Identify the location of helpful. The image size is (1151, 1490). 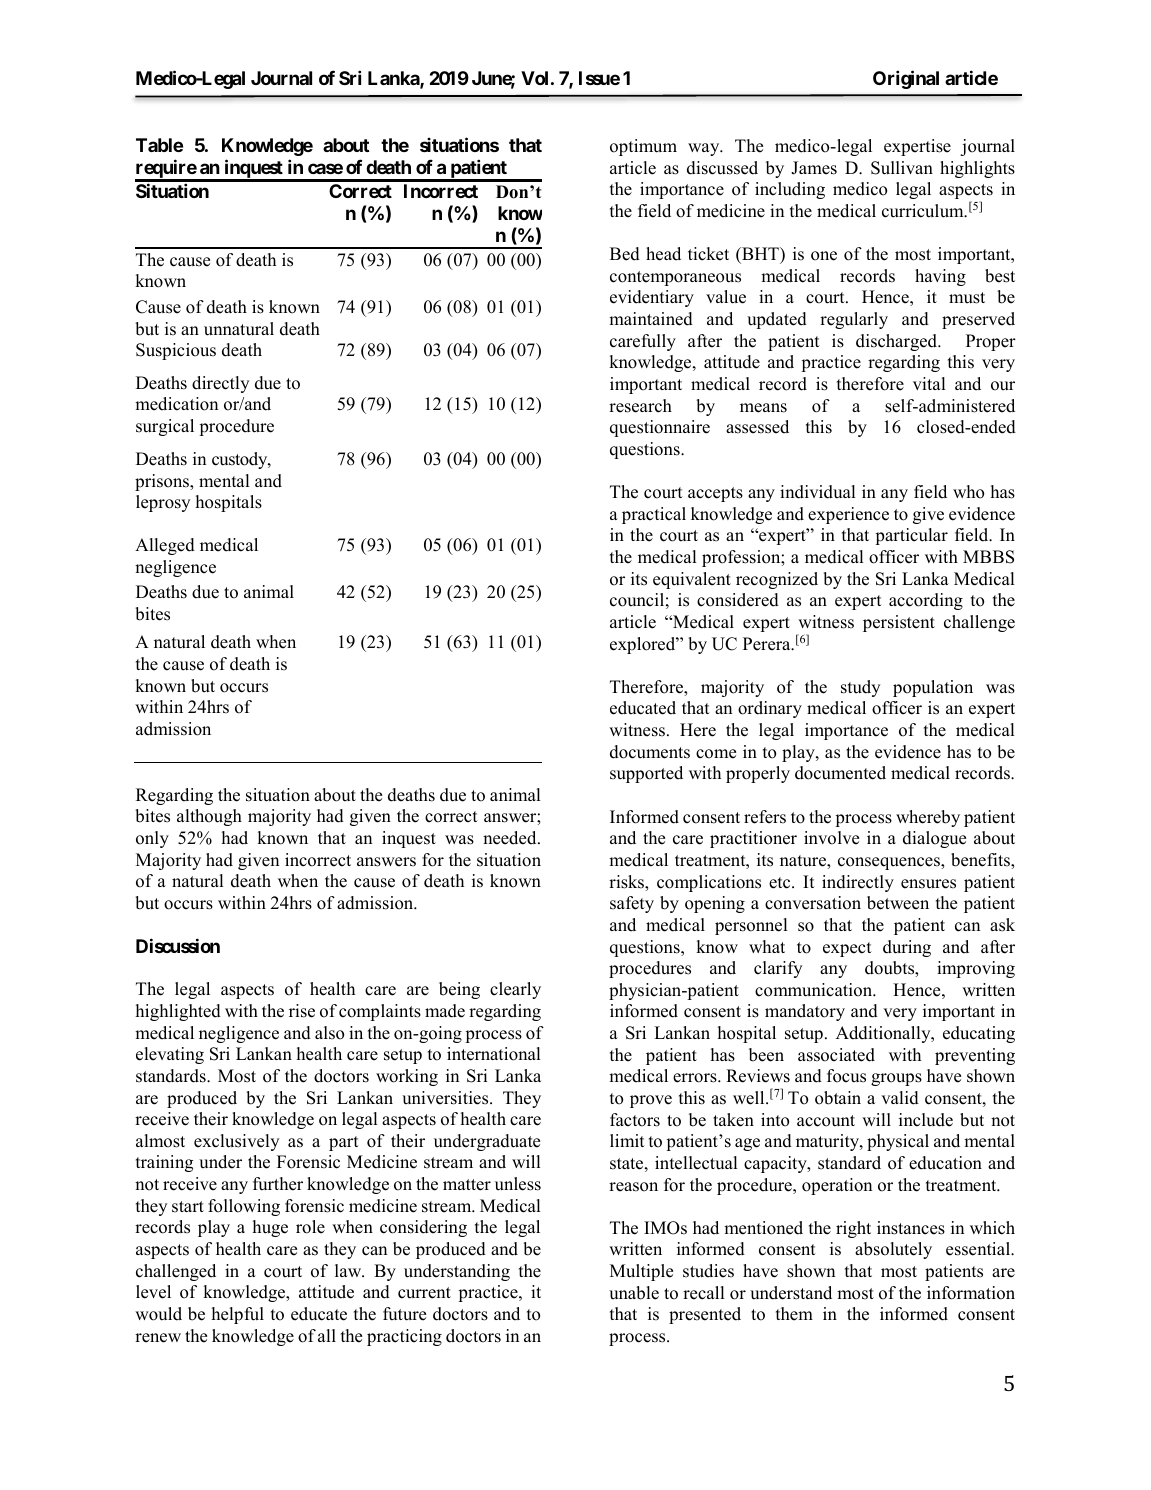
(238, 1315).
